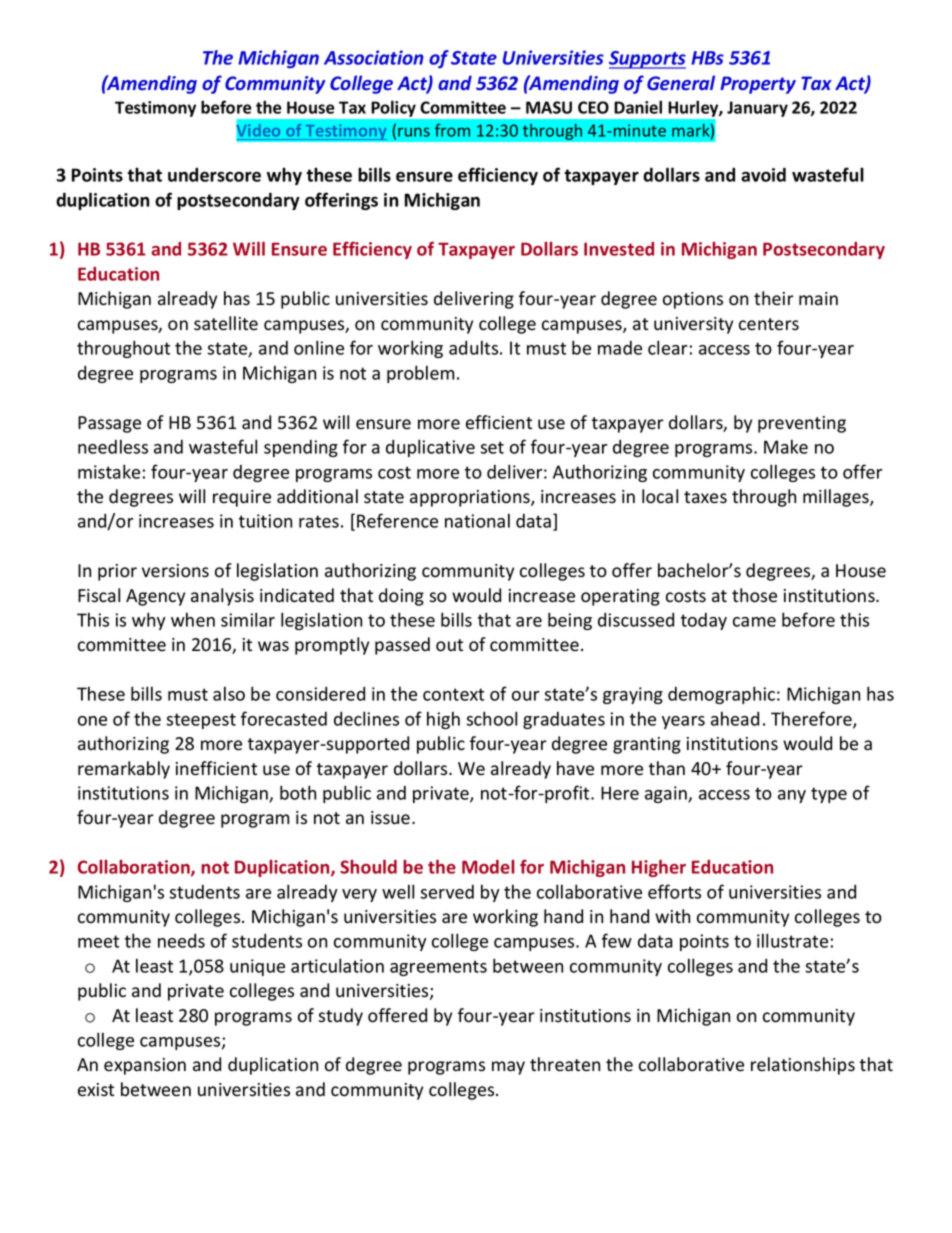 The height and width of the document is (1233, 952). Describe the element at coordinates (145, 1066) in the document. I see `expansion` at that location.
